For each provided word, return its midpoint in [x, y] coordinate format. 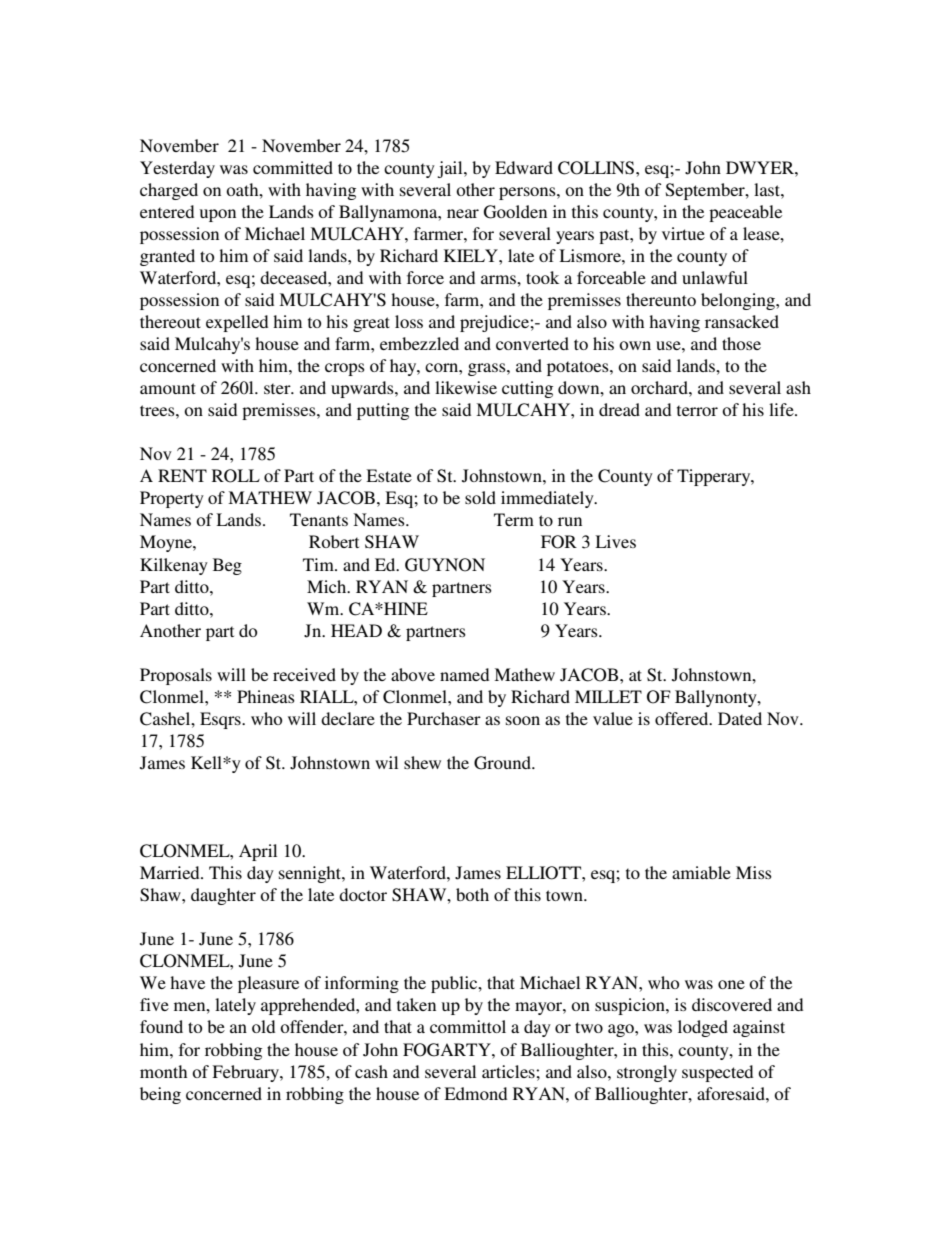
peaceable [745, 213]
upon [218, 215]
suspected [717, 1073]
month [163, 1071]
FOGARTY [448, 1050]
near [463, 213]
